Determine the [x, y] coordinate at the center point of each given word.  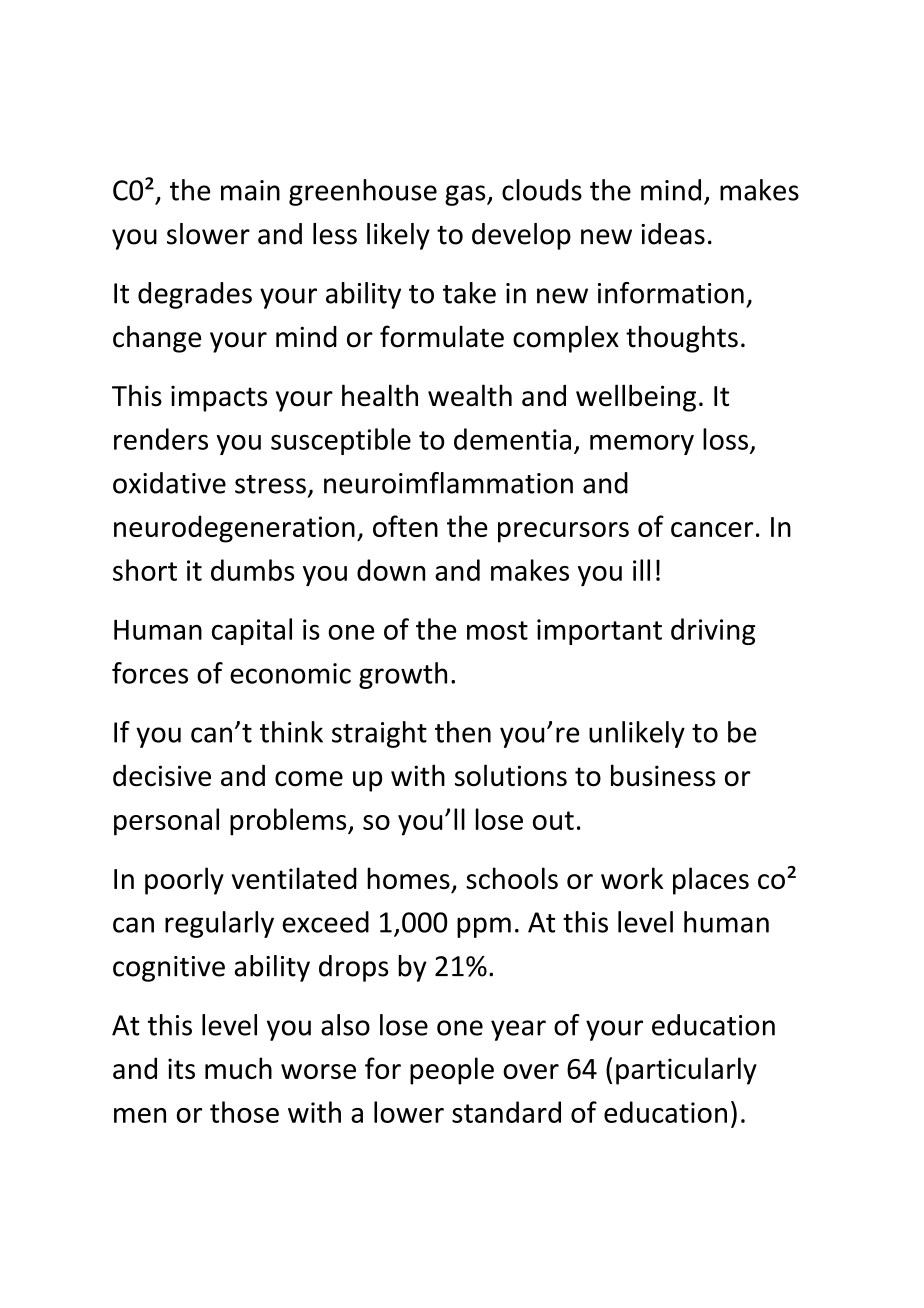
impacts [219, 398]
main [250, 190]
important [599, 632]
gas [466, 195]
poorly [184, 881]
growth [403, 675]
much [238, 1068]
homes [408, 878]
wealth [470, 395]
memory [642, 445]
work [632, 878]
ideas [673, 234]
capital [252, 631]
